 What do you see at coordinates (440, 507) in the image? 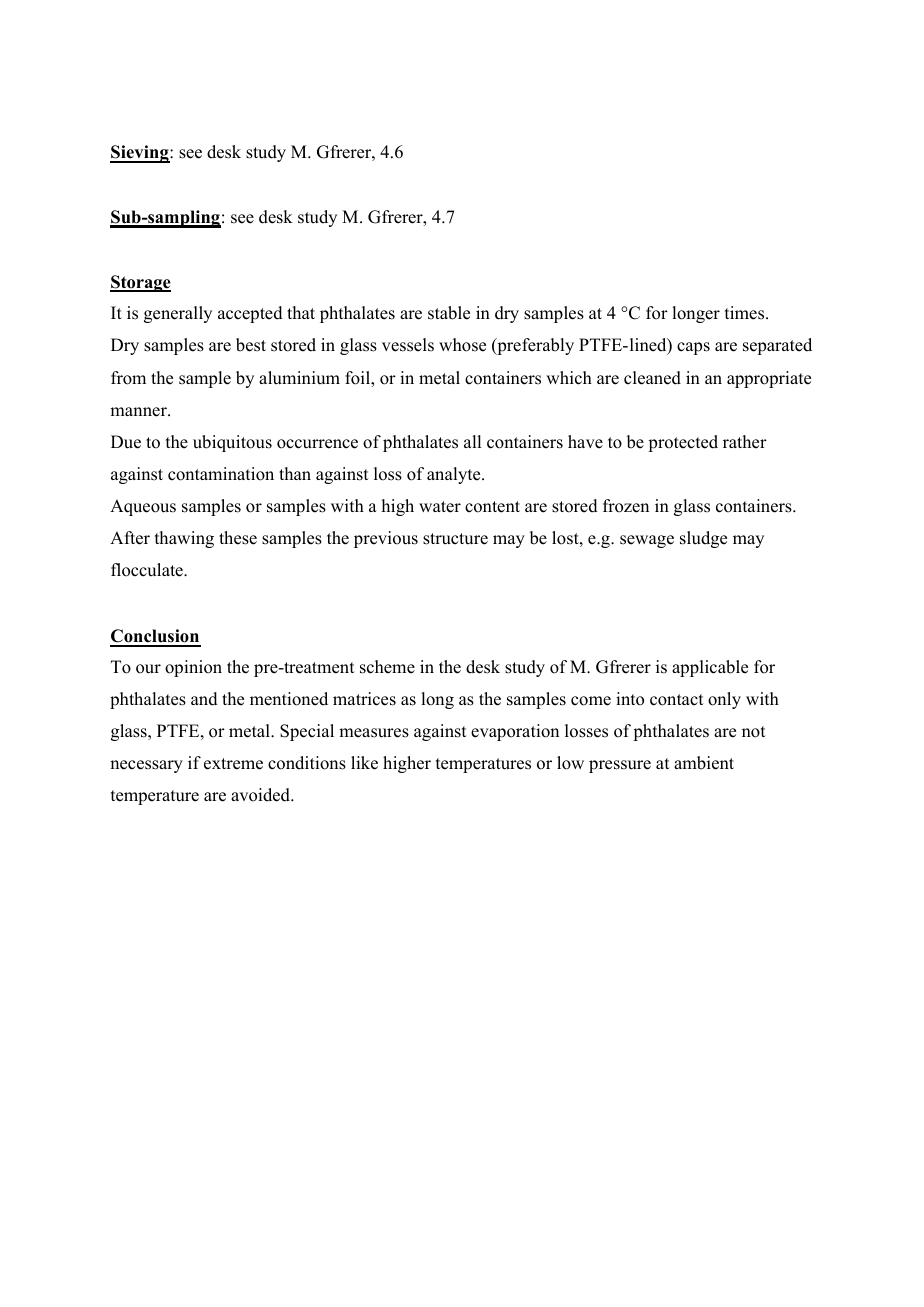
I see `water` at bounding box center [440, 507].
